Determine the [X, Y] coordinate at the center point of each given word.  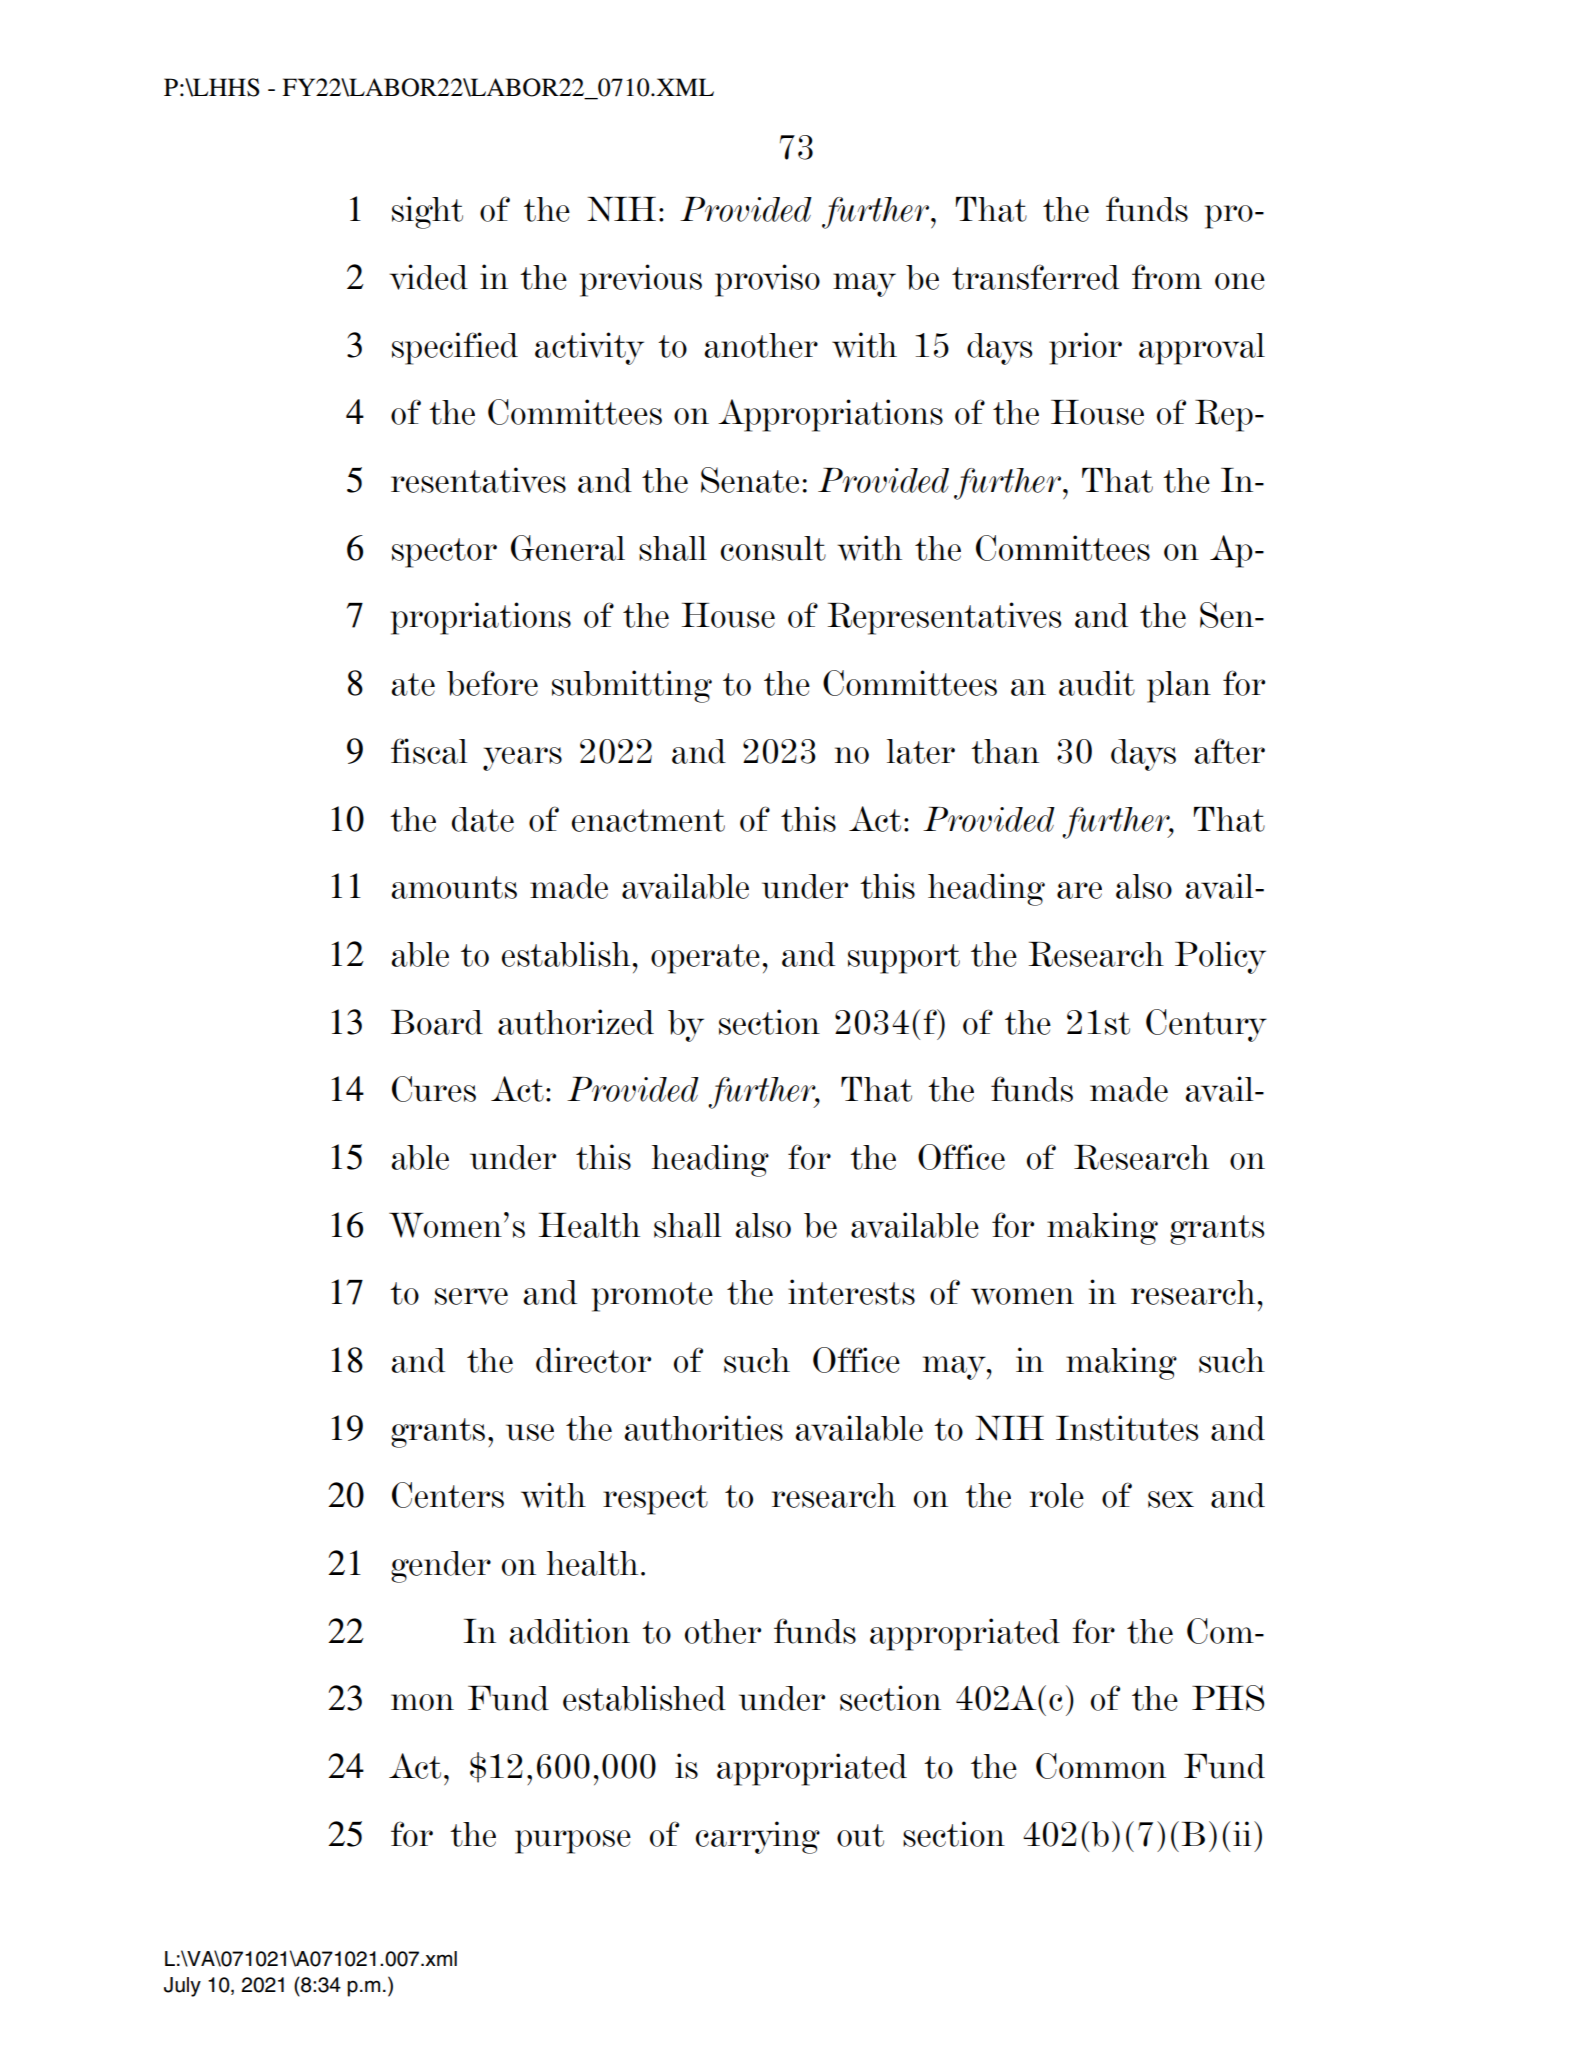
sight [427, 212]
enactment [648, 820]
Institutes [1127, 1428]
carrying [757, 1837]
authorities [703, 1428]
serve [471, 1296]
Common [1101, 1766]
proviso [767, 280]
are [1079, 890]
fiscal [429, 751]
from [1167, 277]
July [182, 1987]
